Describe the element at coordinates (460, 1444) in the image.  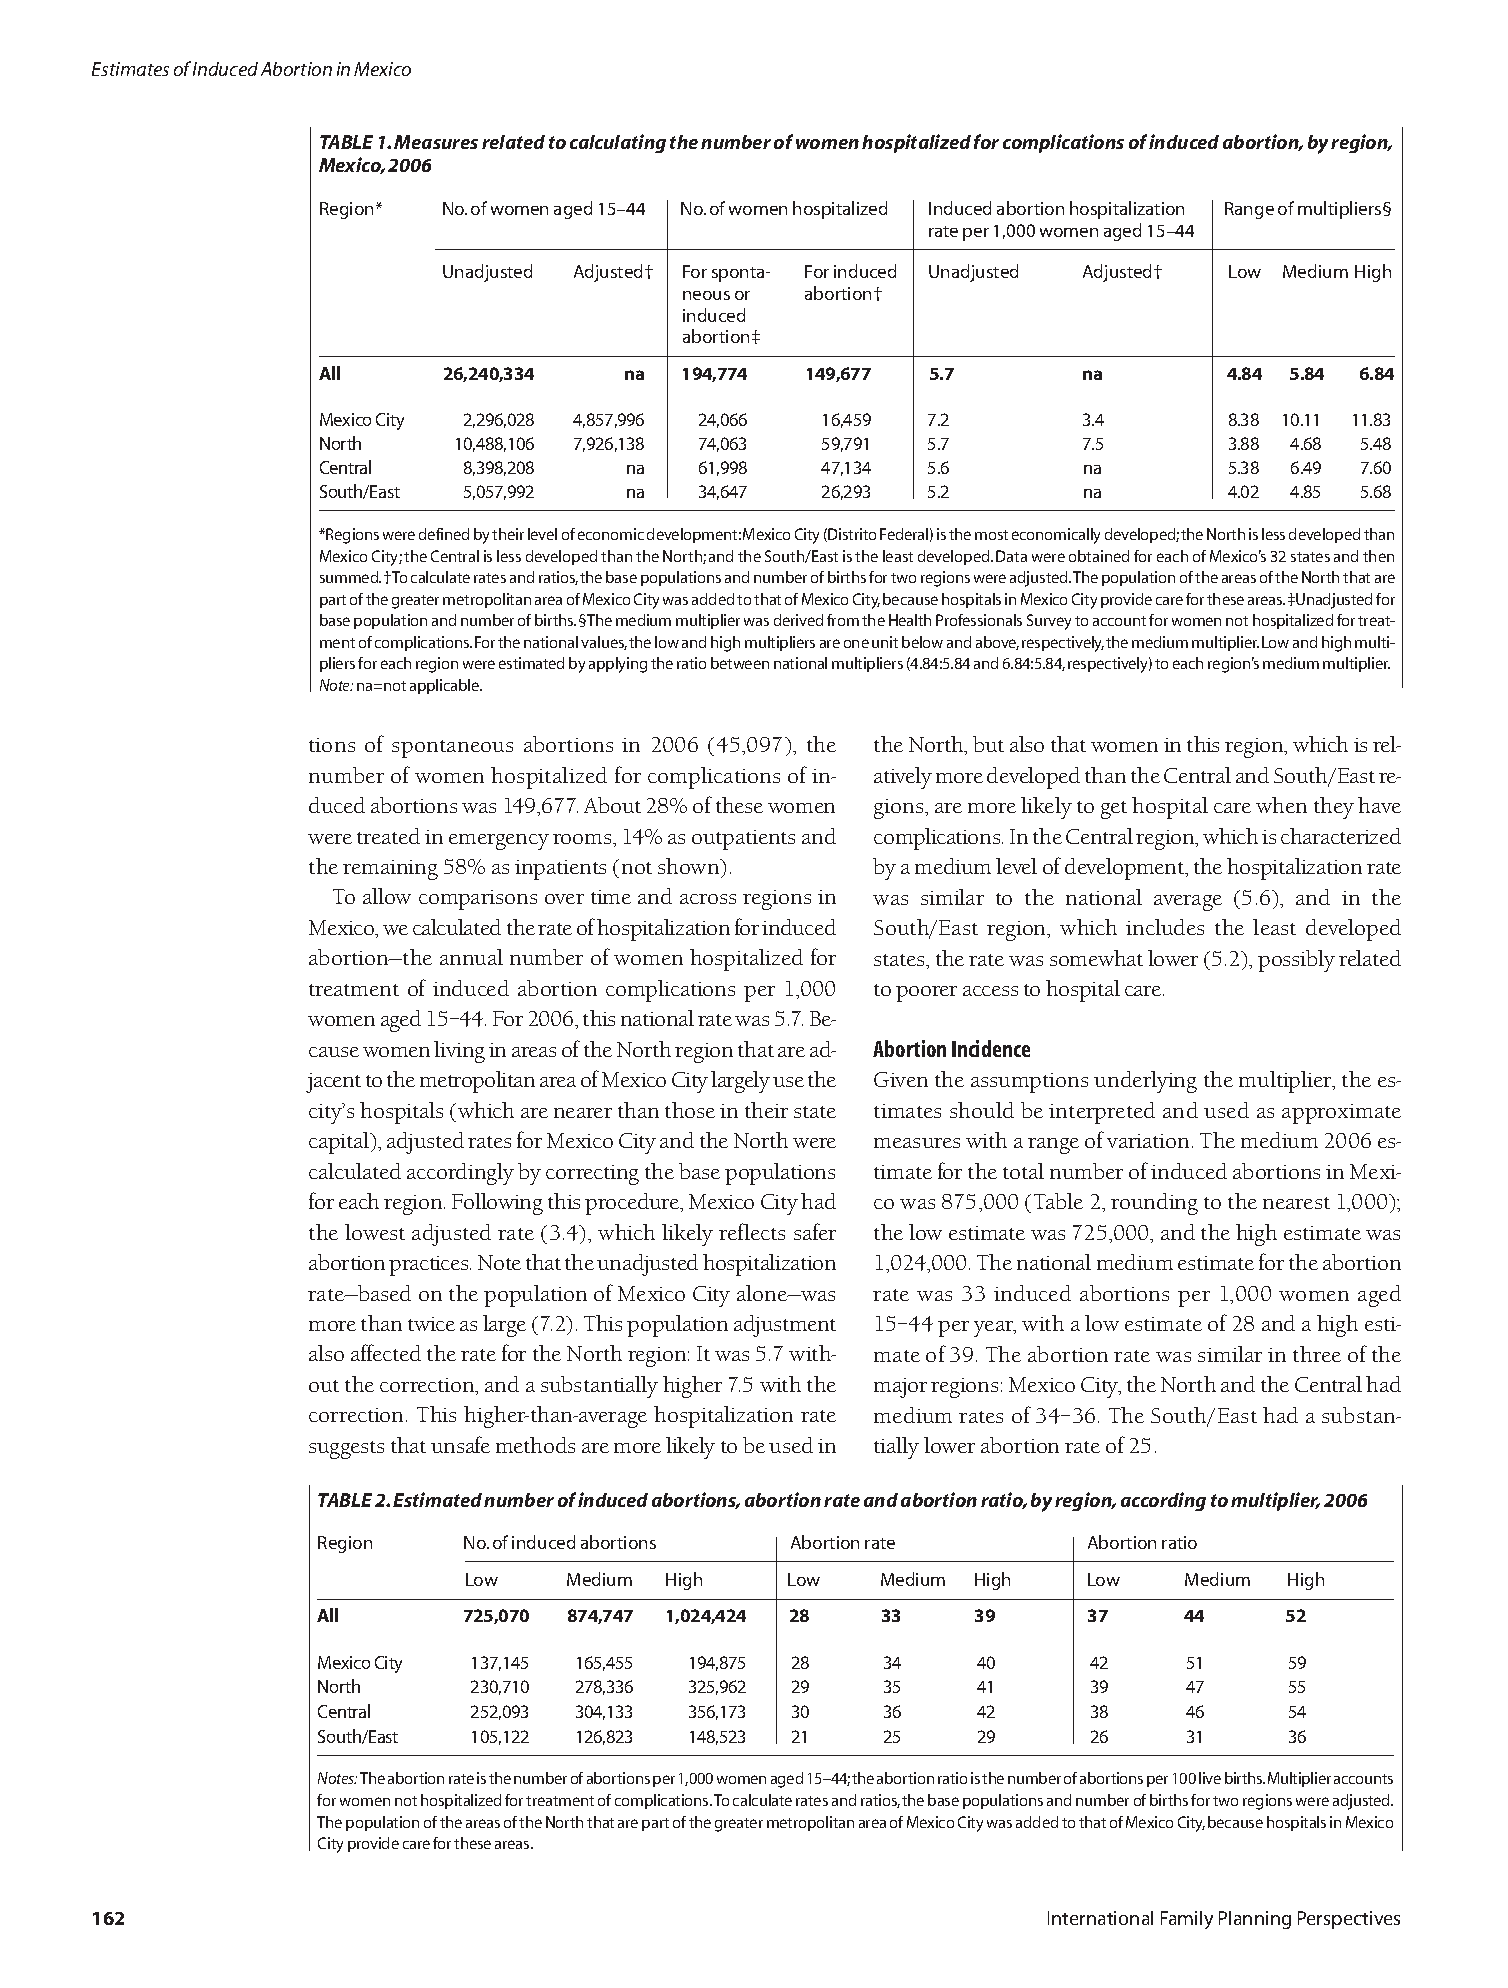
I see `unsafe` at that location.
